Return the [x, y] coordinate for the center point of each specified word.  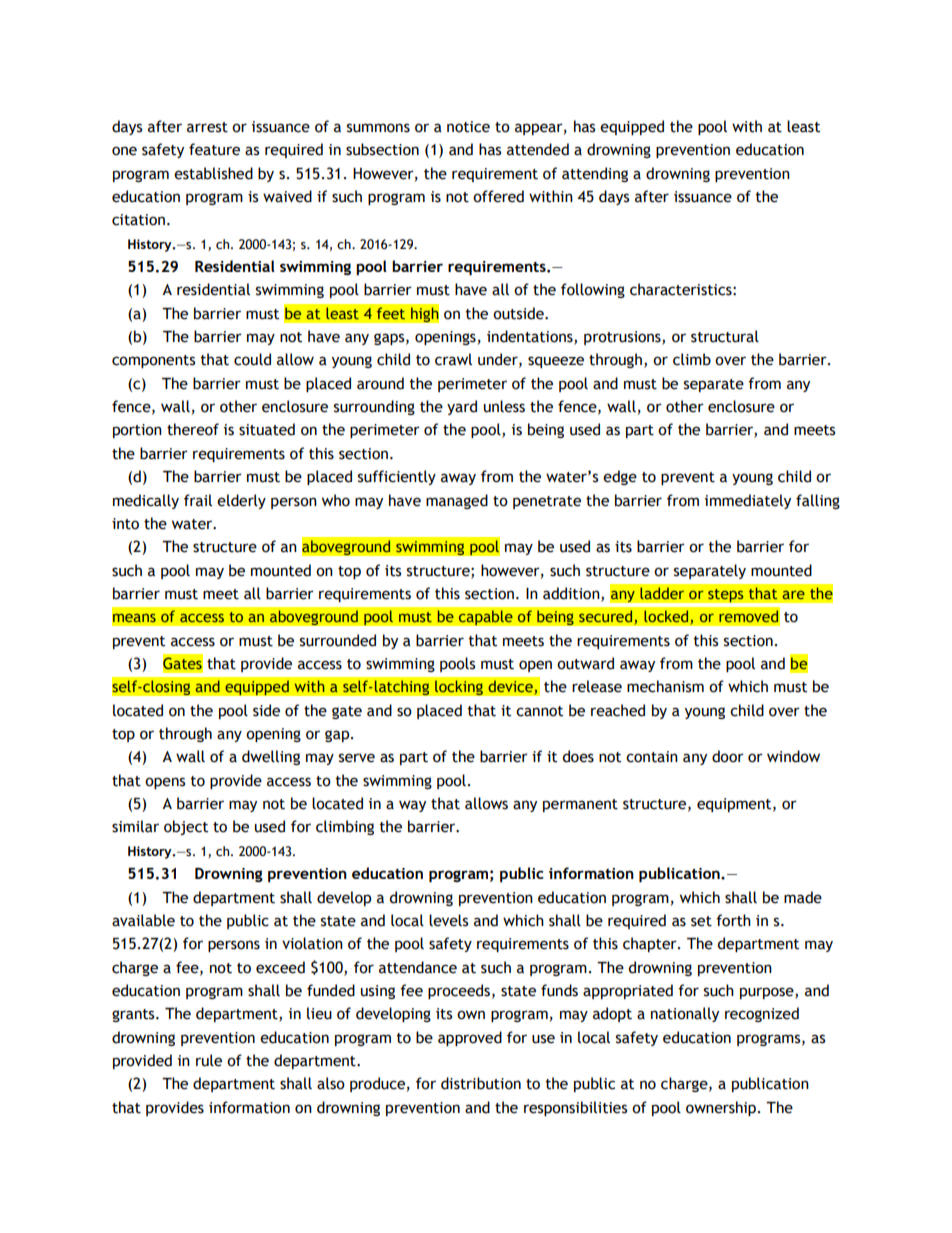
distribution [481, 1083]
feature [214, 149]
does [578, 756]
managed [457, 501]
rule [209, 1060]
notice [468, 127]
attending [595, 174]
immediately [748, 501]
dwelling [271, 757]
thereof [193, 429]
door [728, 756]
